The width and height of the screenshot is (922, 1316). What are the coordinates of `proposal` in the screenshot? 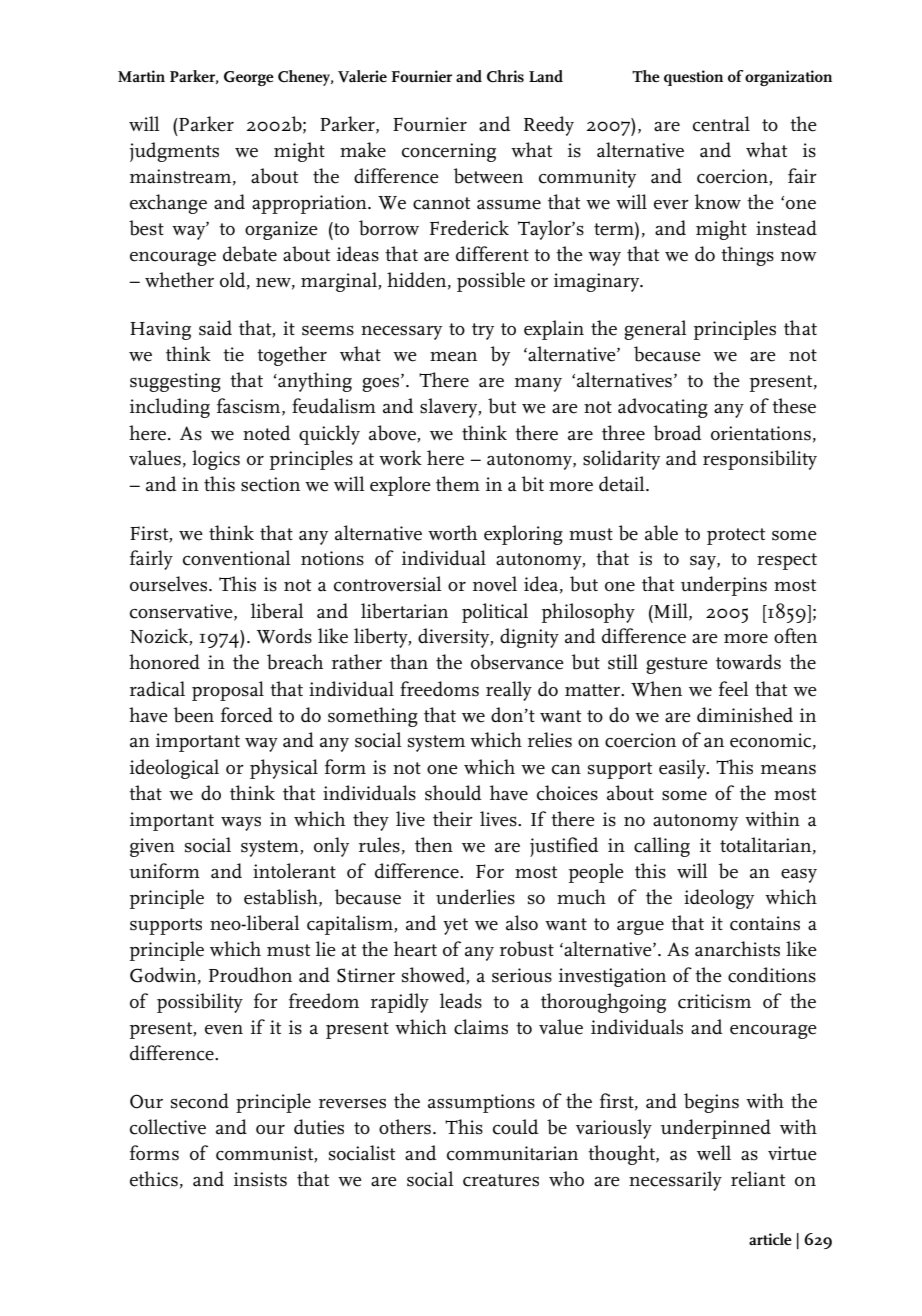 It's located at (228, 691).
